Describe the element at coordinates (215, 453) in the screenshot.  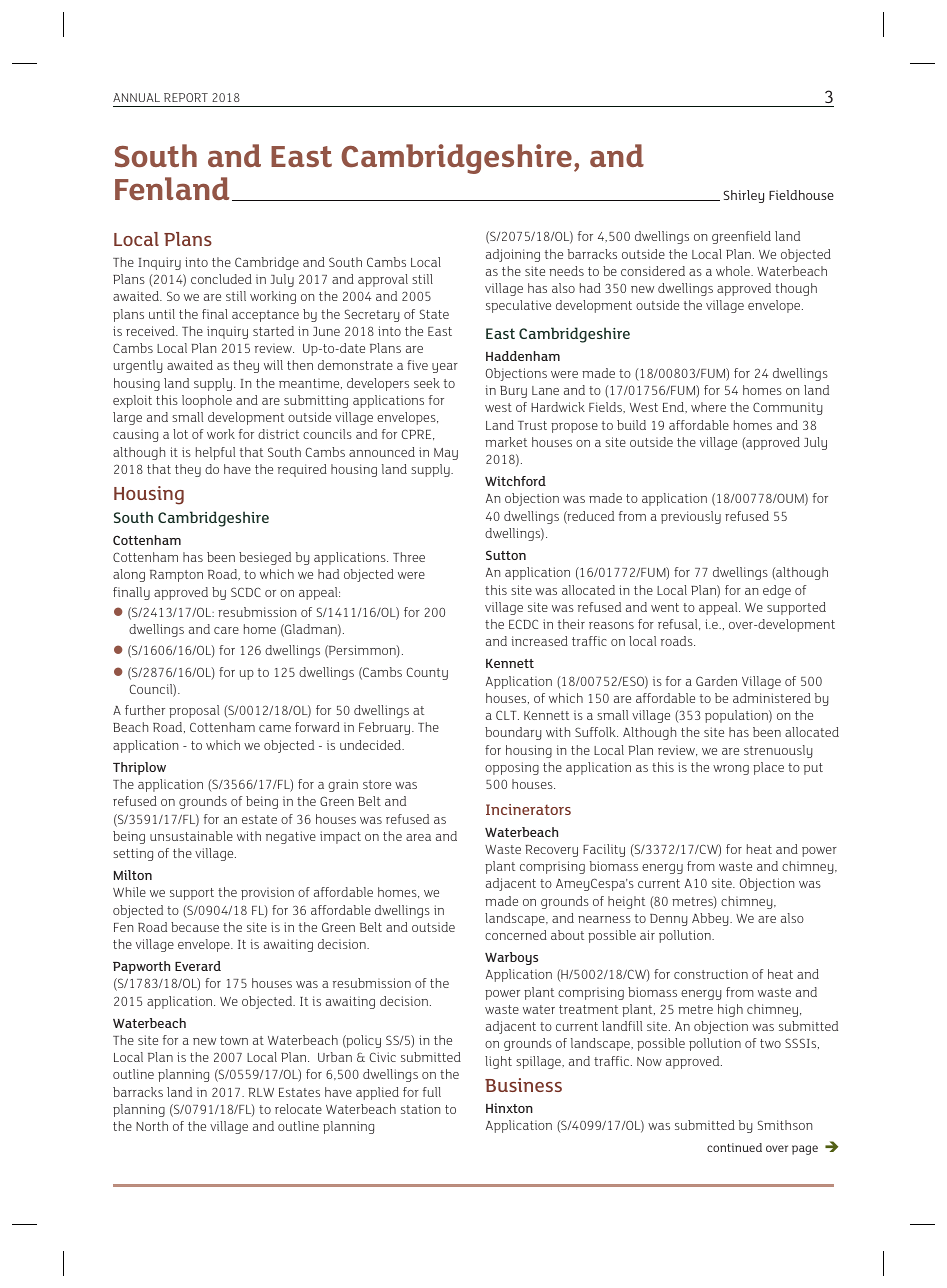
I see `helpful` at that location.
